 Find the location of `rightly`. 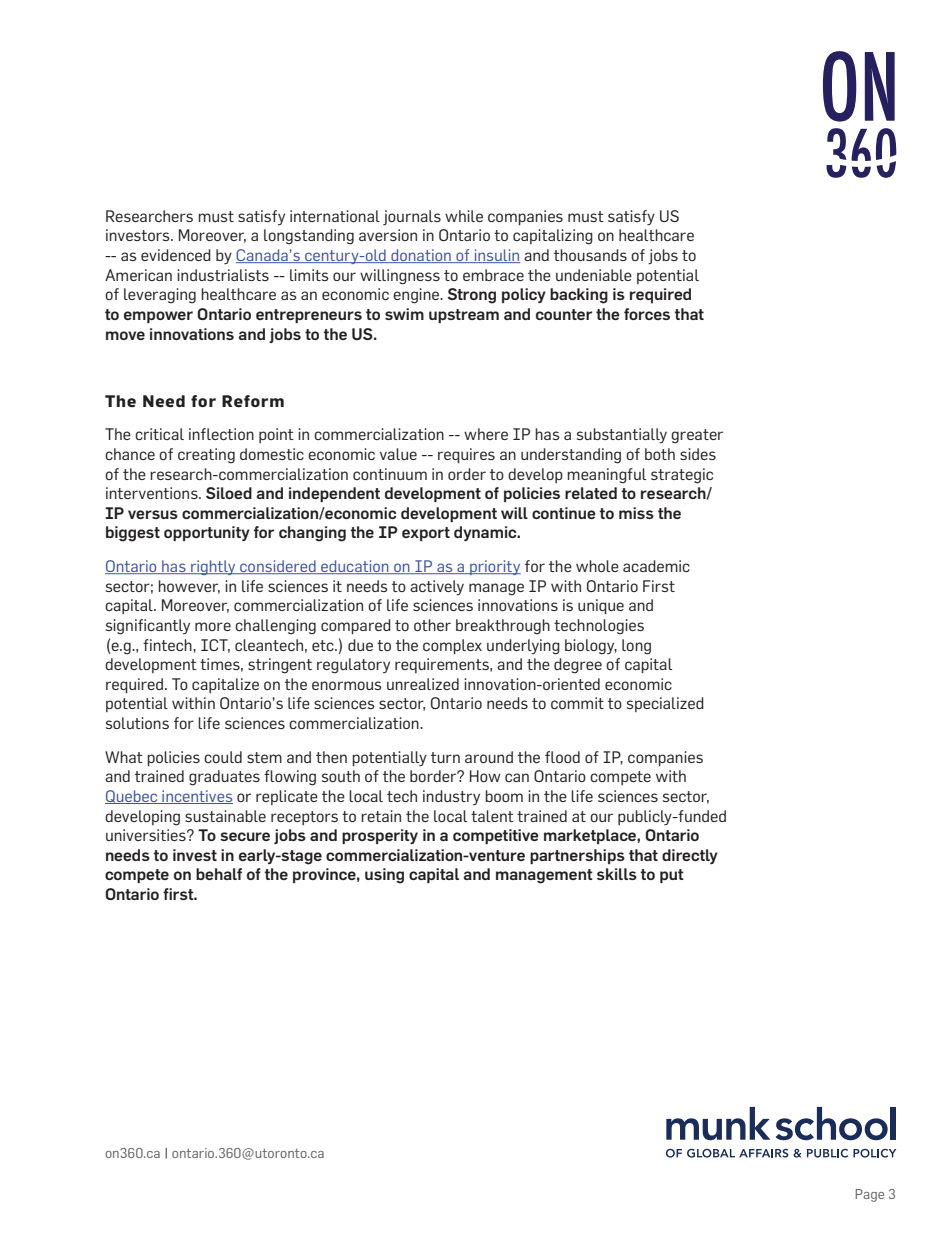

rightly is located at coordinates (213, 567).
